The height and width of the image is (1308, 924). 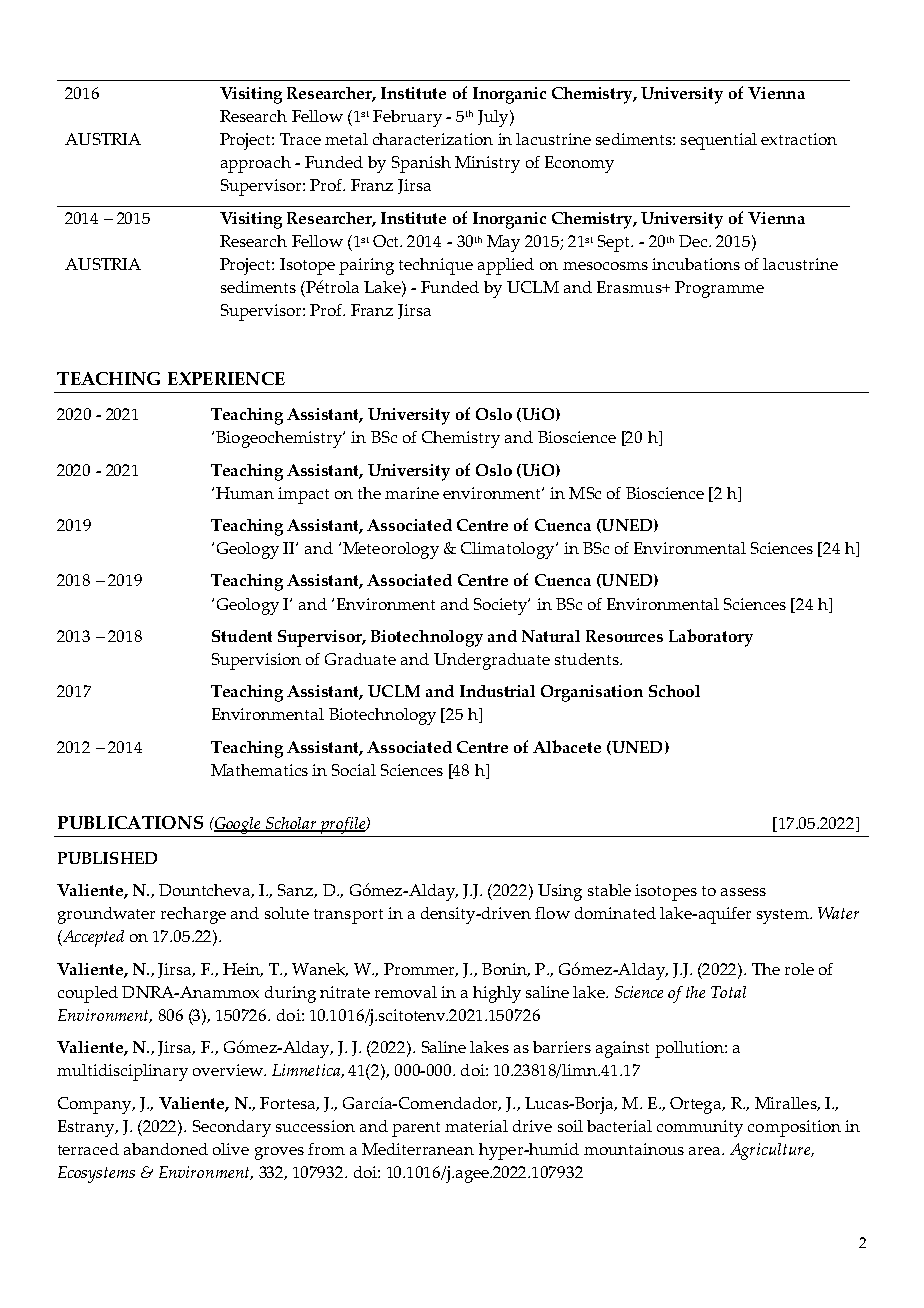 I want to click on Human, so click(x=245, y=493).
